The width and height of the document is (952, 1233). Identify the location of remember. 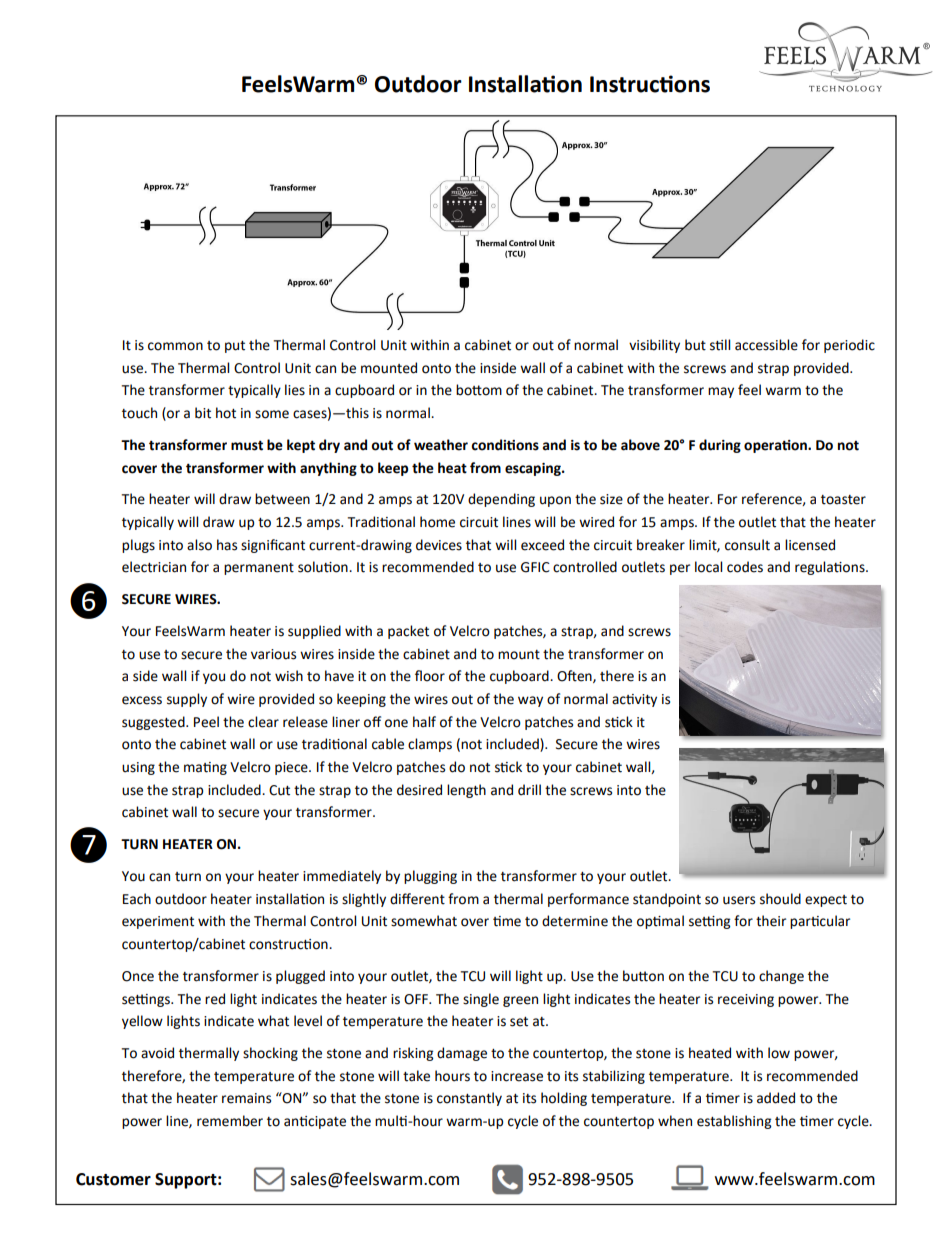
(230, 1121).
